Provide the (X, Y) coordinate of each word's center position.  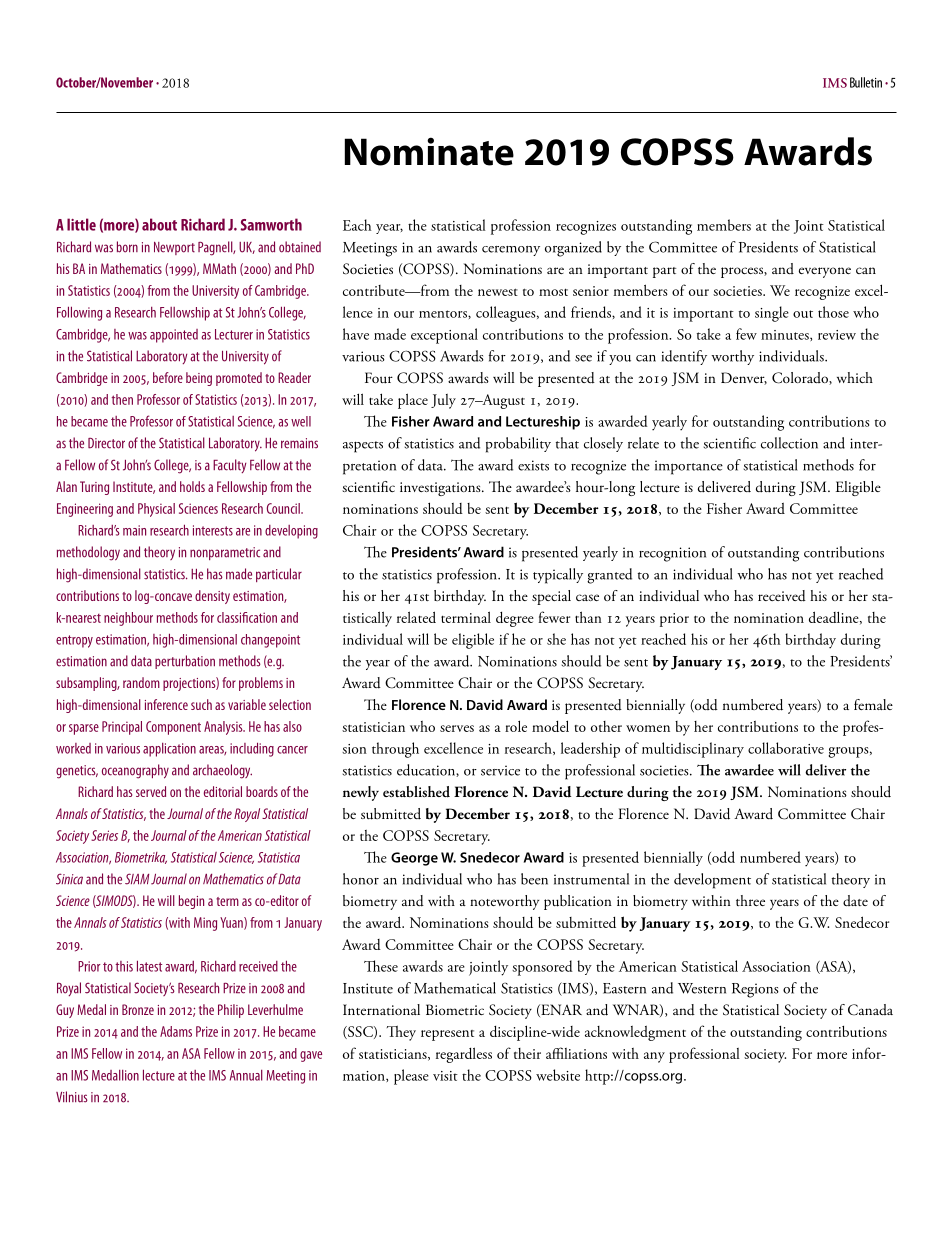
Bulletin (866, 82)
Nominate (429, 151)
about (159, 224)
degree (515, 619)
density (212, 597)
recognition (672, 554)
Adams (176, 1031)
